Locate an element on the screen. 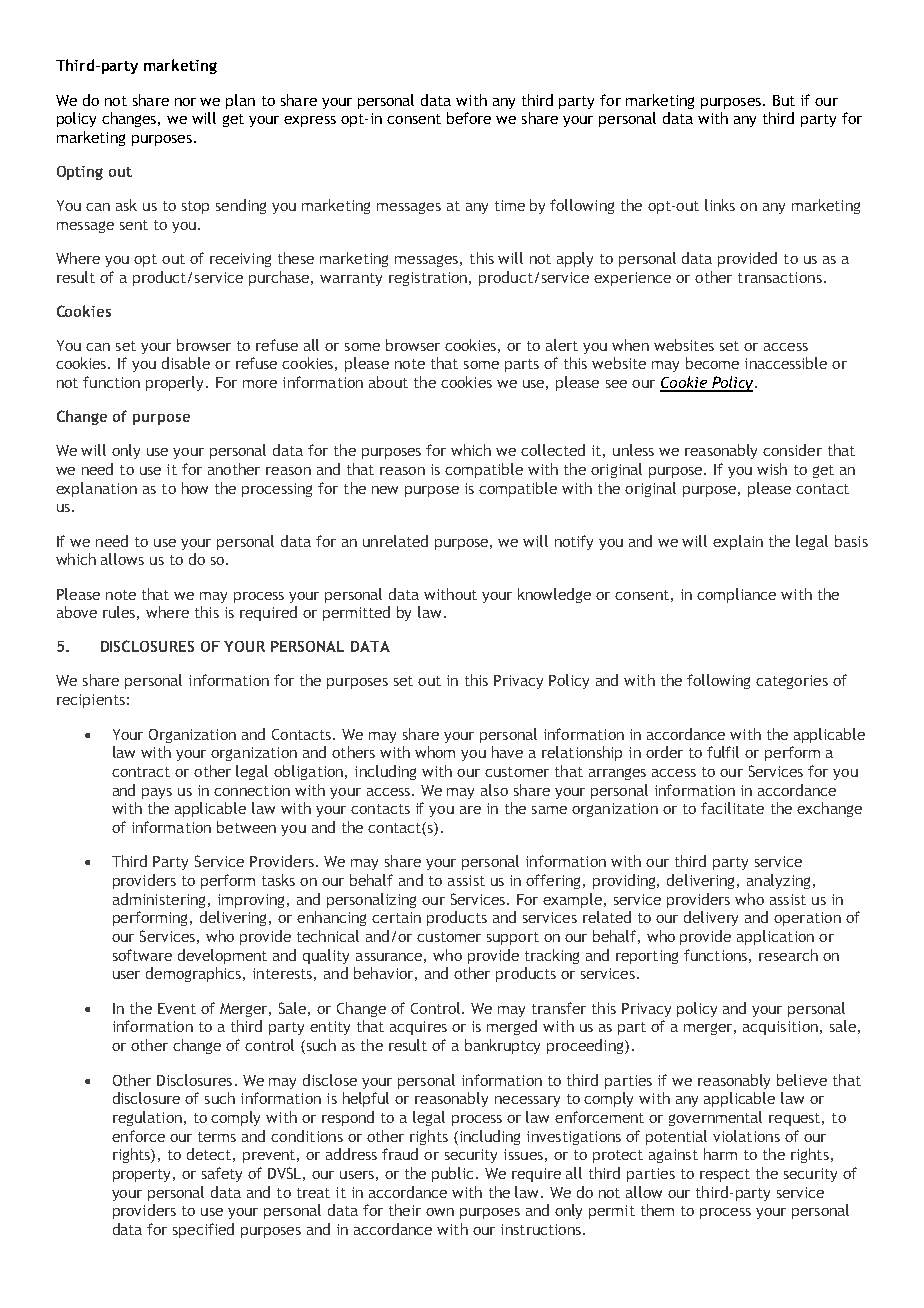 Image resolution: width=924 pixels, height=1308 pixels. But is located at coordinates (784, 100).
